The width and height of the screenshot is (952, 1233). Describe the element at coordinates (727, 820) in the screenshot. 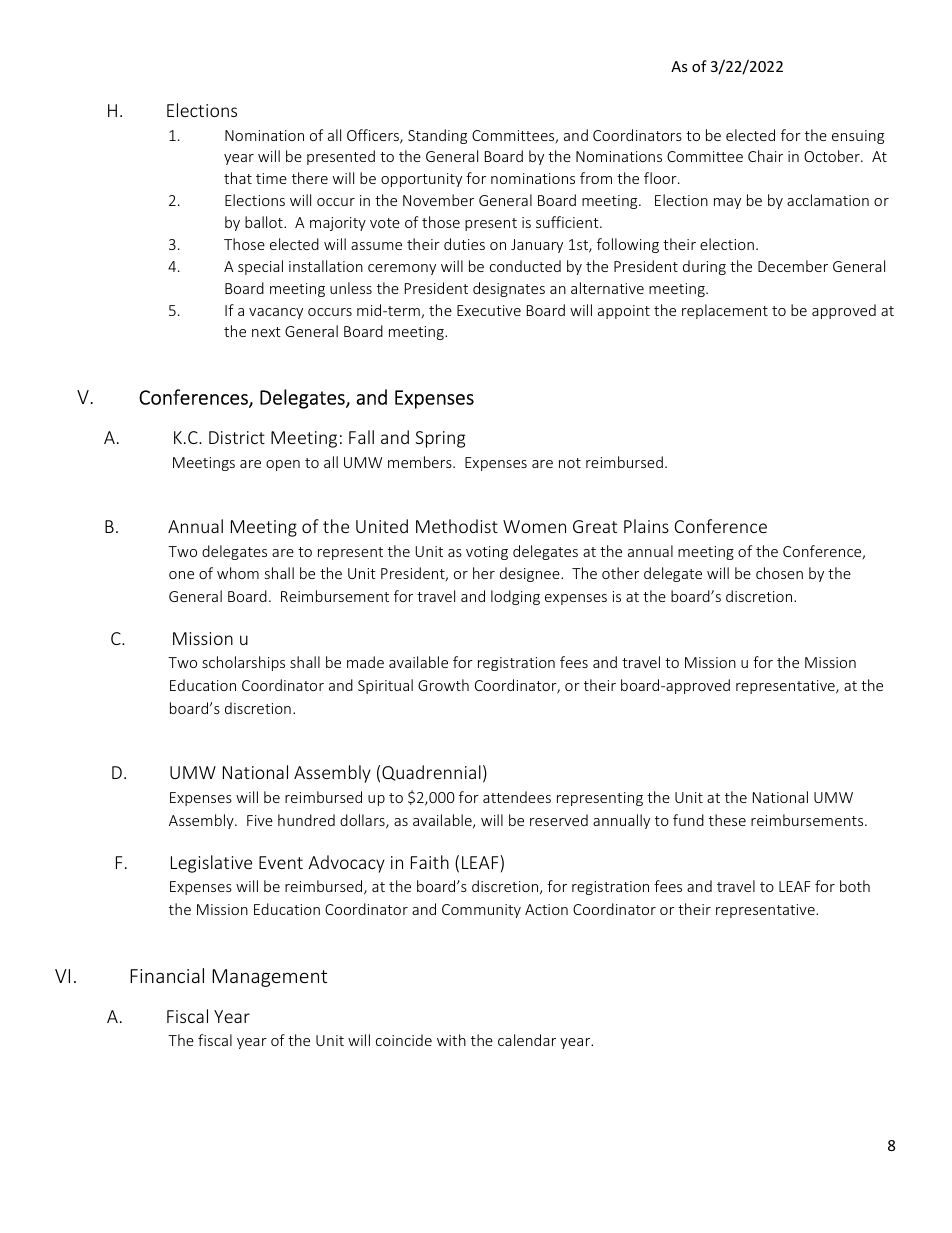

I see `these` at that location.
